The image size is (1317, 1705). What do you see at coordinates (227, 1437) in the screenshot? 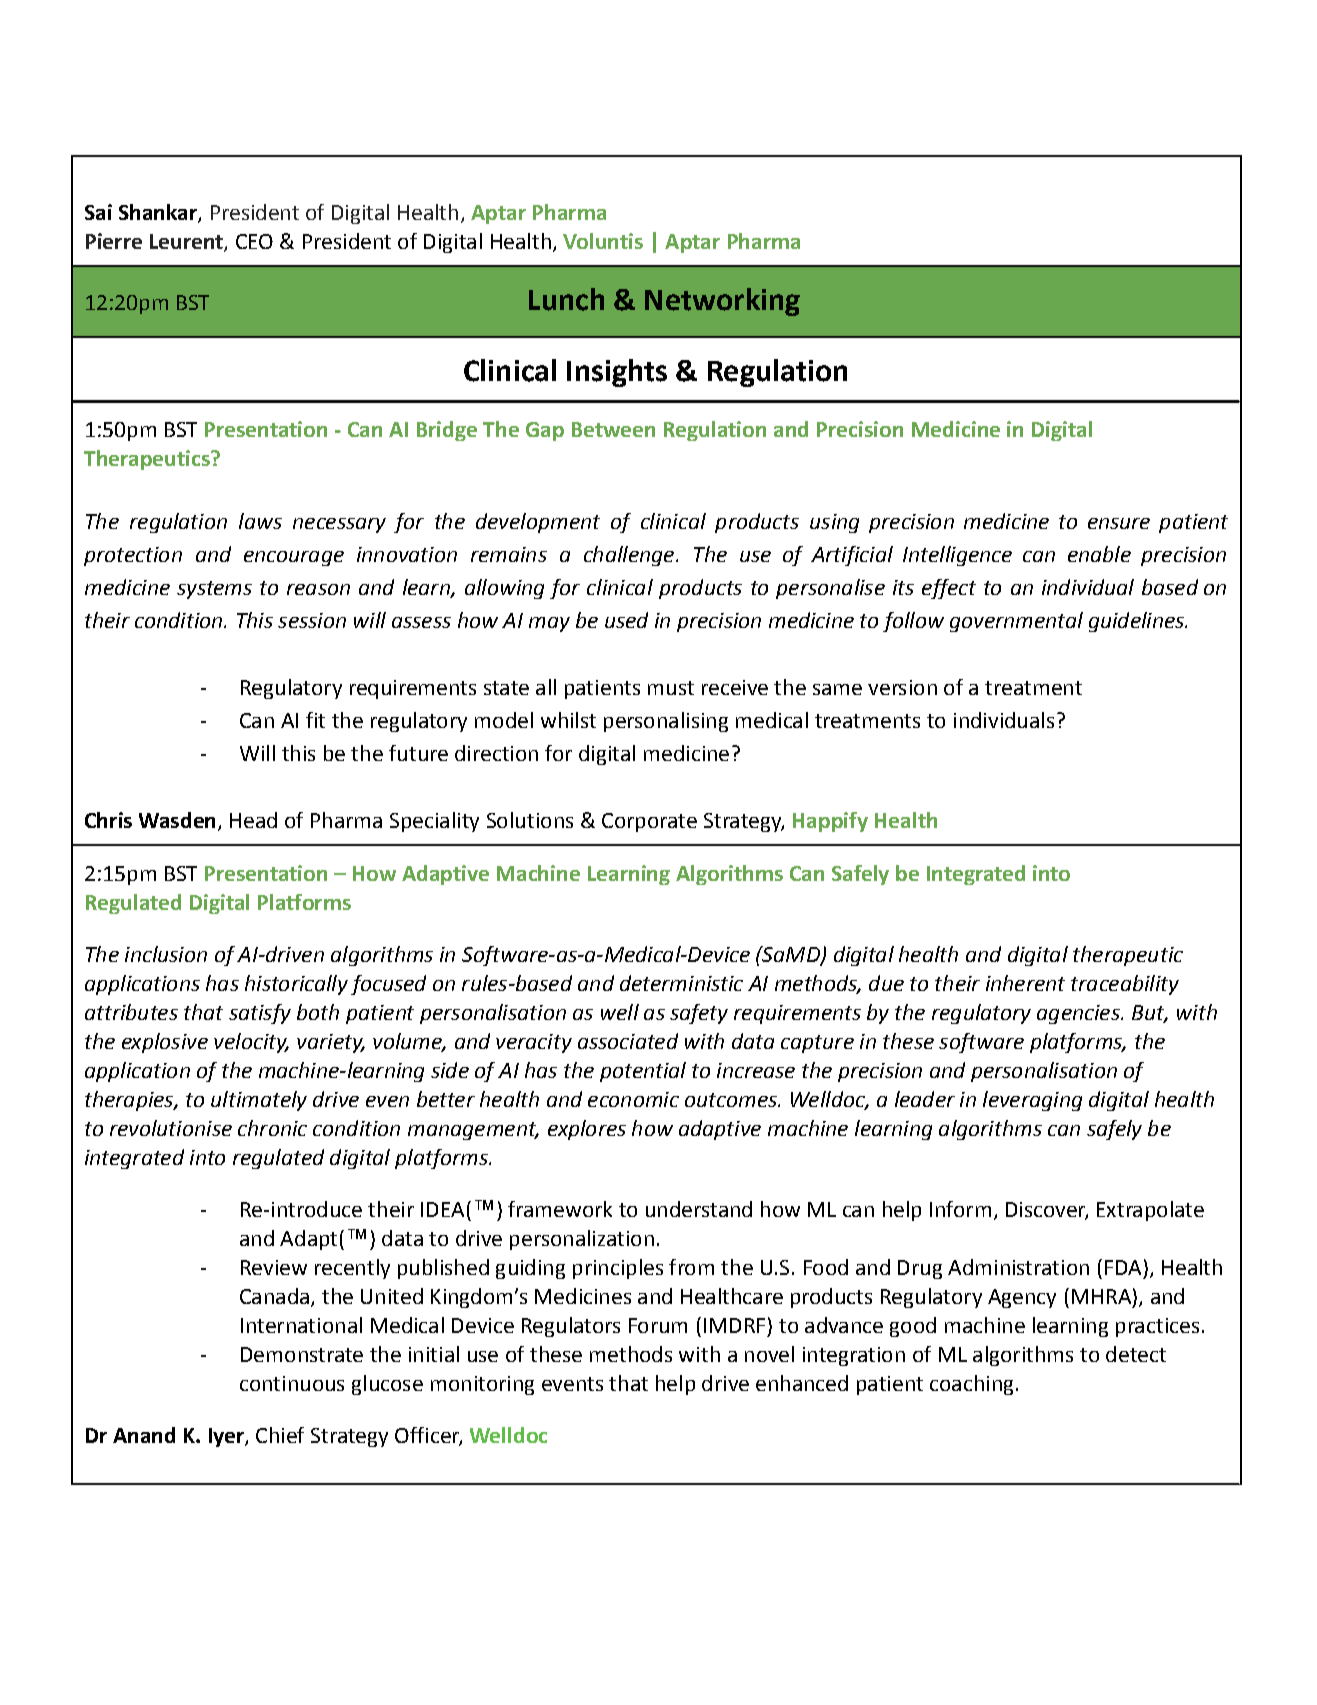
I see `Iyer` at bounding box center [227, 1437].
